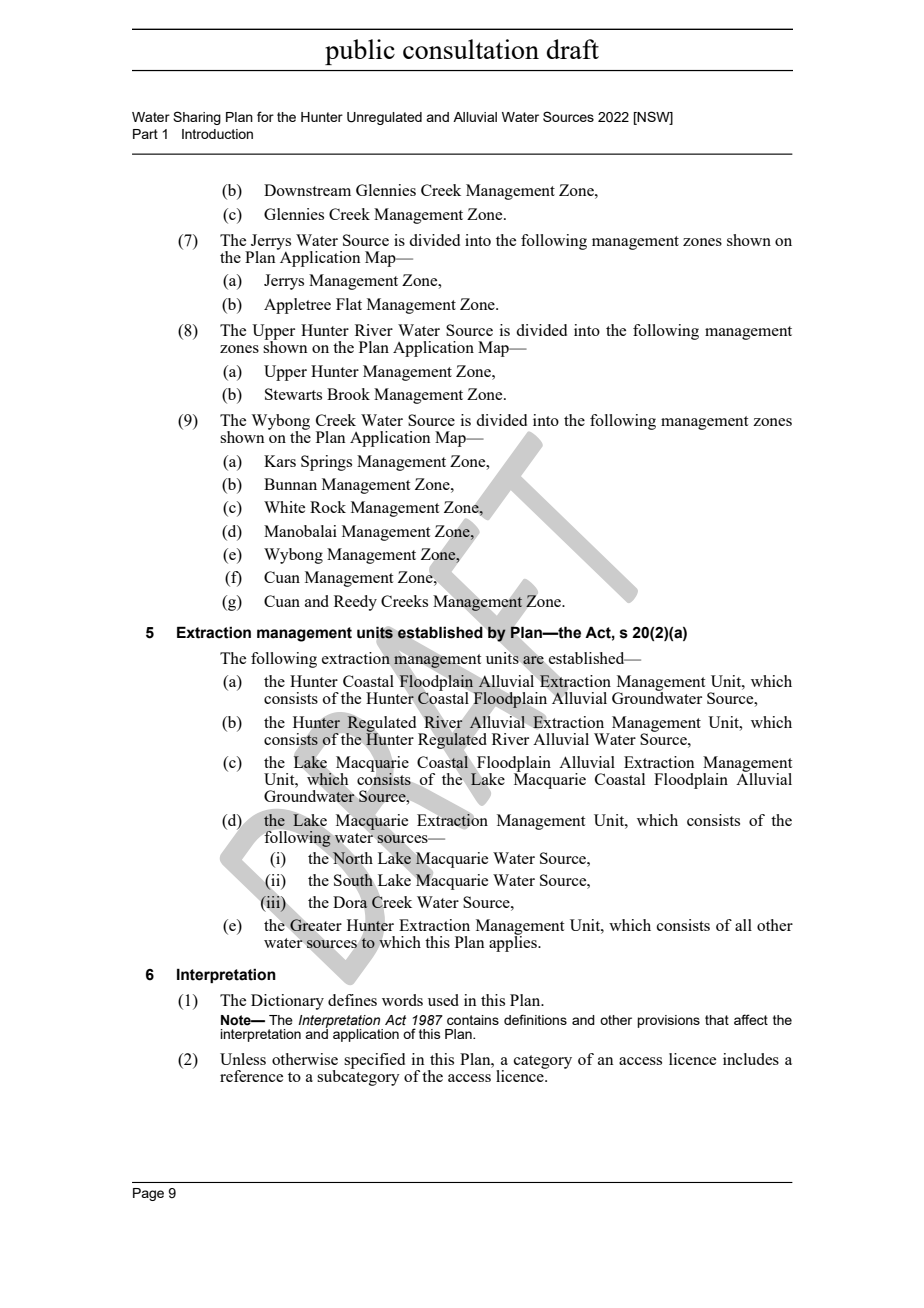 This screenshot has height=1308, width=924. Describe the element at coordinates (360, 52) in the screenshot. I see `public` at that location.
